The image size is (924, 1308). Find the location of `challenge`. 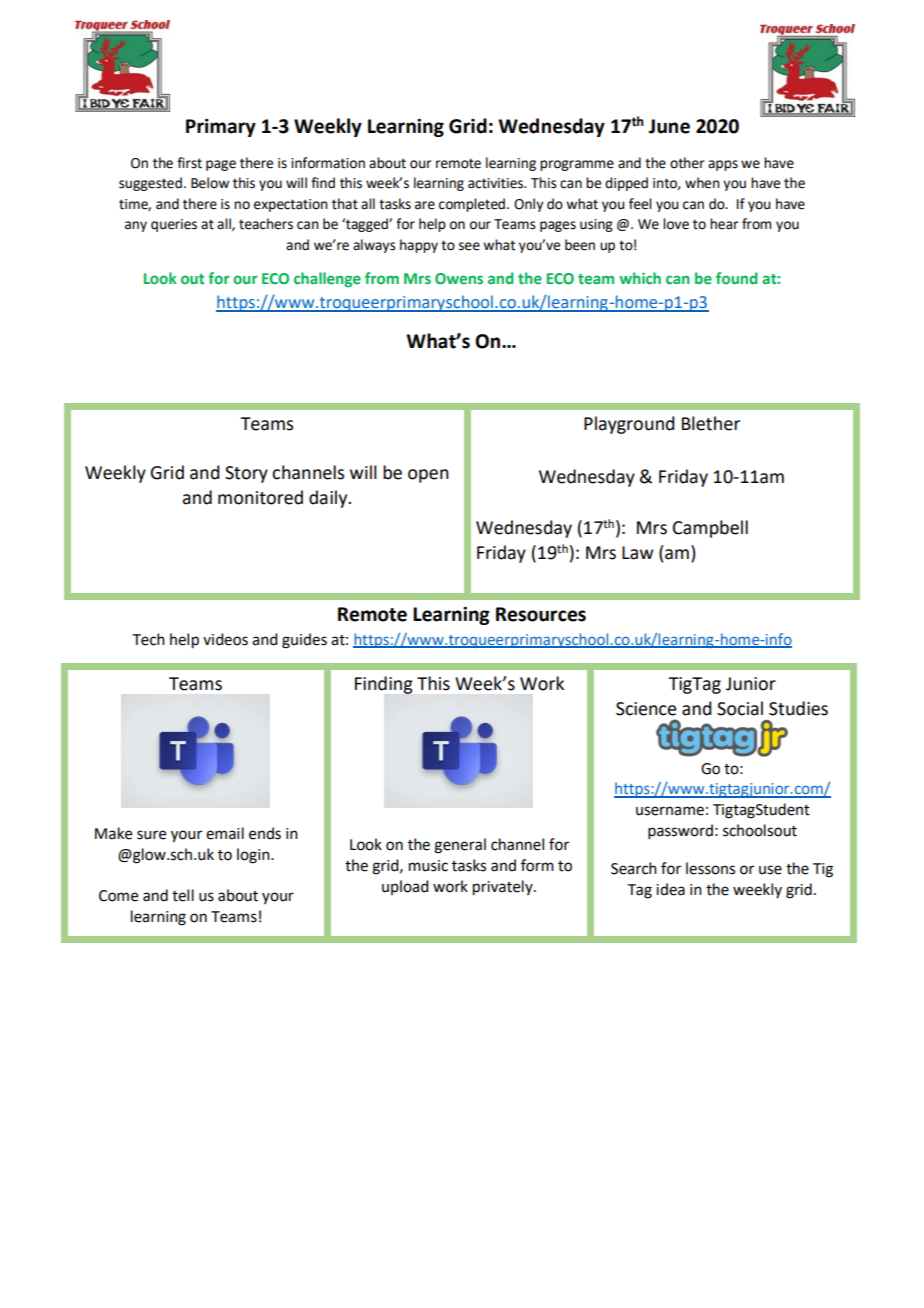

challenge is located at coordinates (327, 279).
